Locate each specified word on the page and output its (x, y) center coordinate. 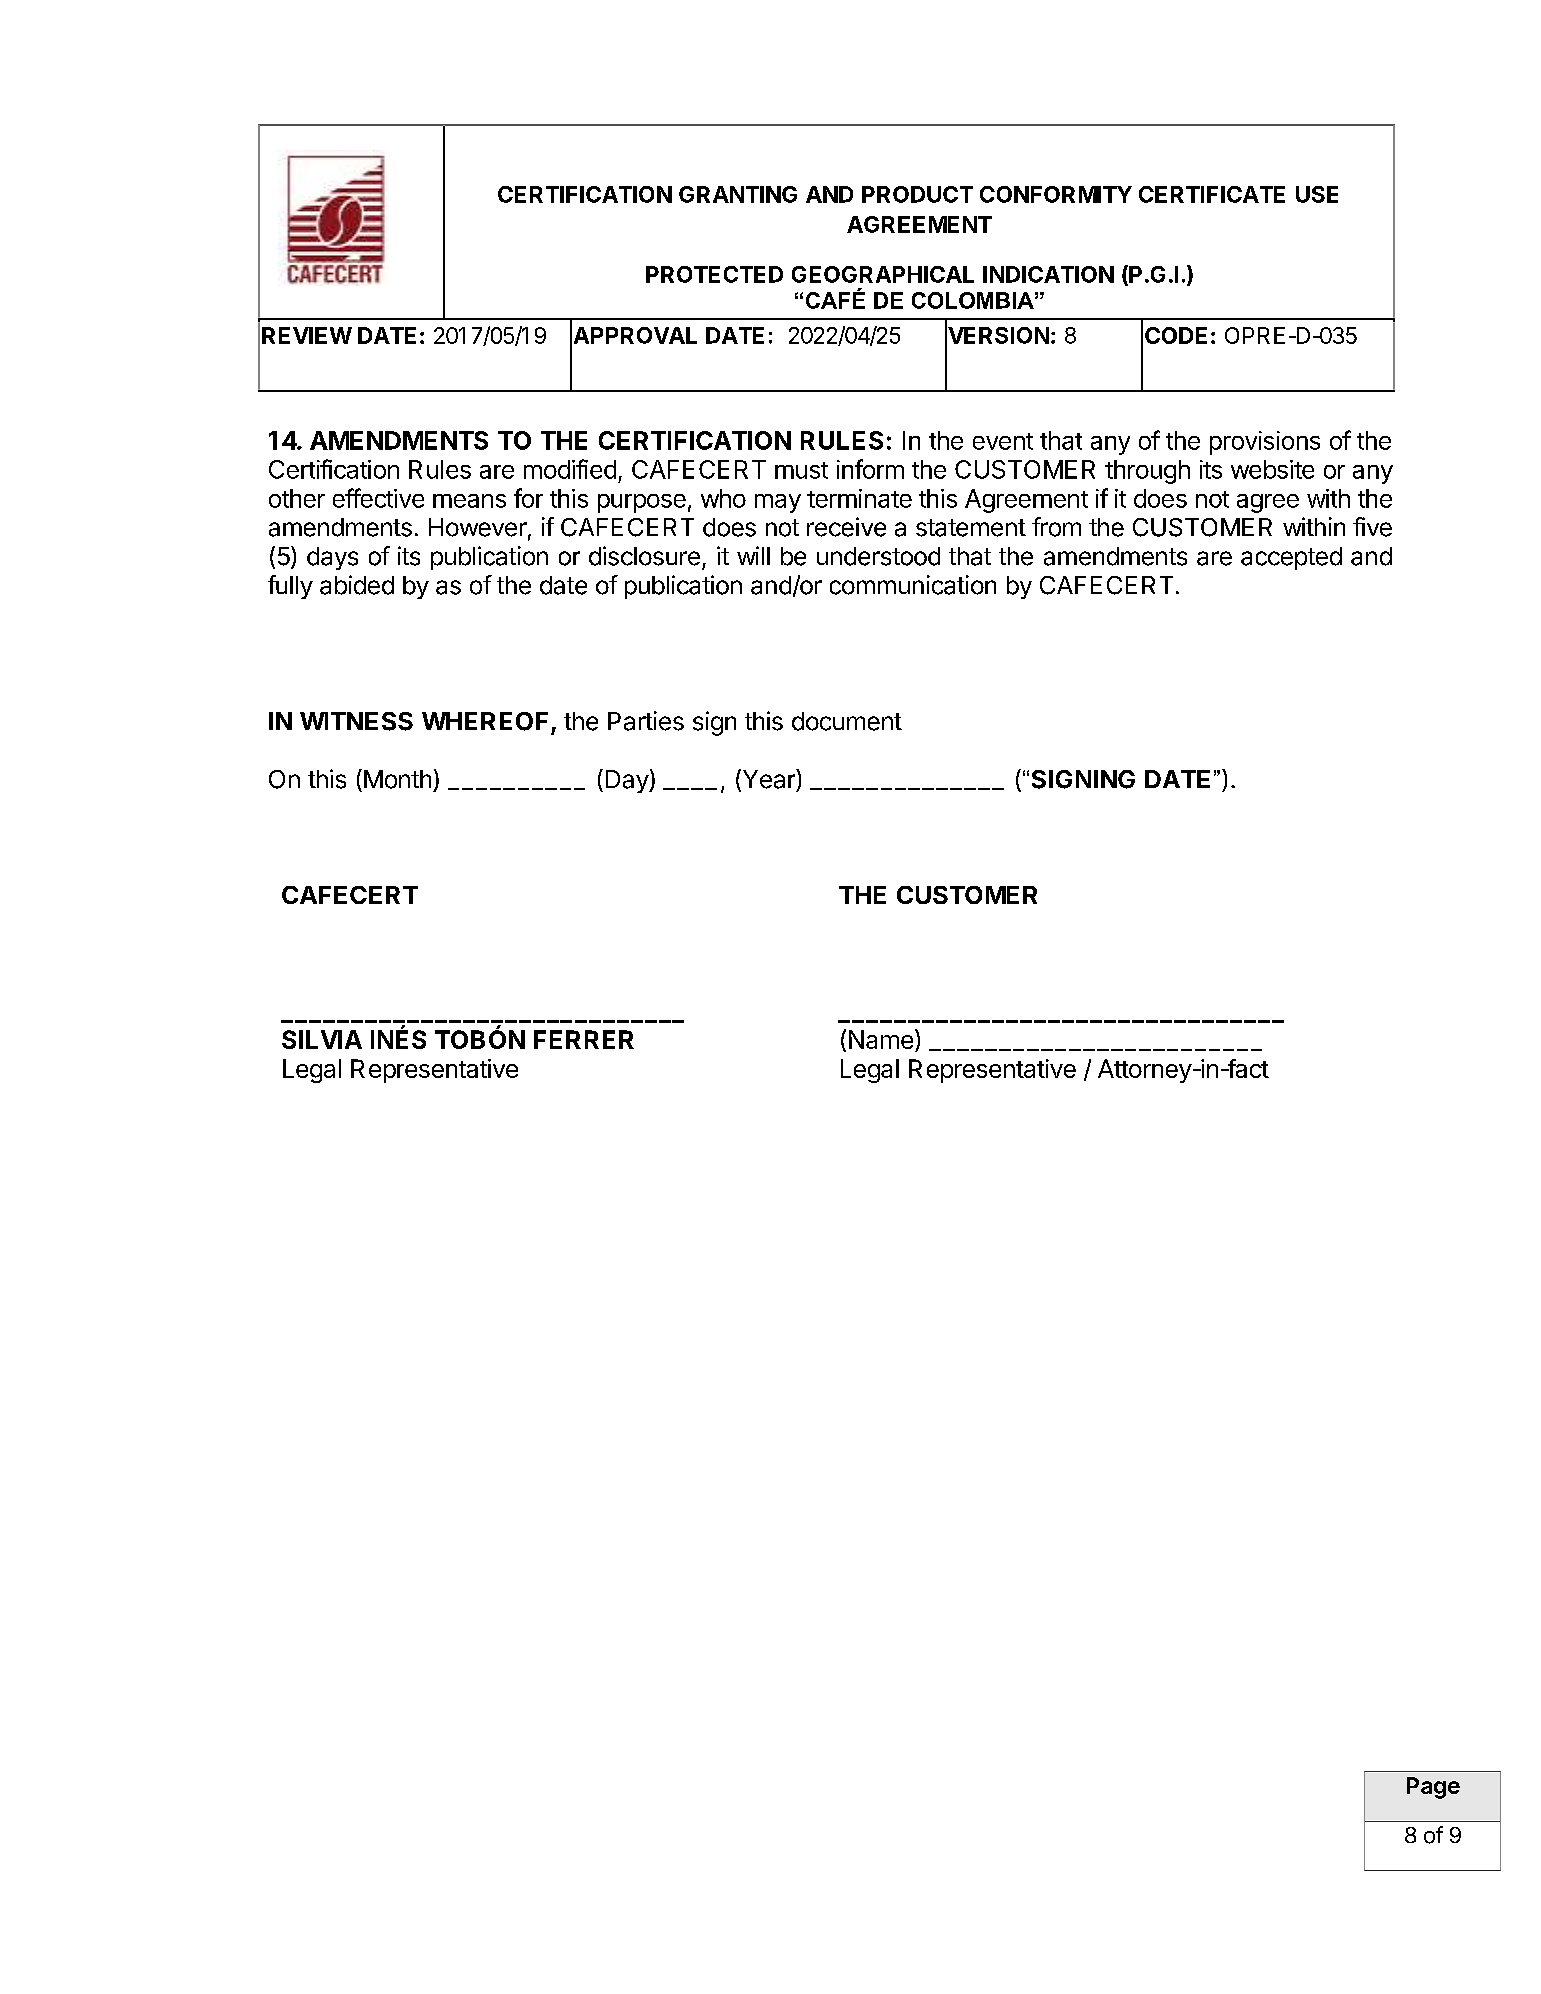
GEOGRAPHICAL (883, 274)
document (847, 721)
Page (1433, 1788)
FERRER (584, 1039)
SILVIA (322, 1039)
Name (881, 1039)
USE (1317, 194)
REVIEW (307, 335)
